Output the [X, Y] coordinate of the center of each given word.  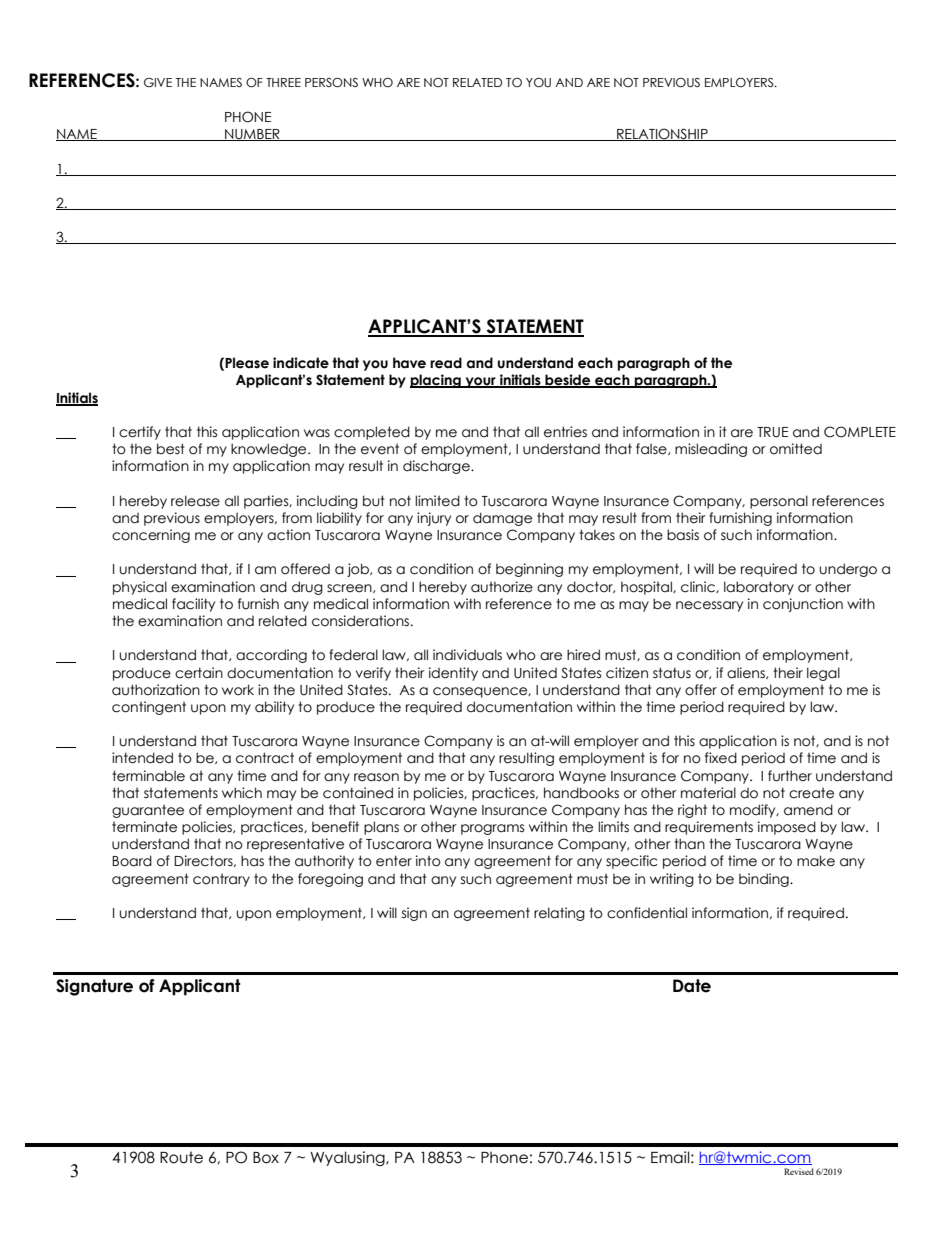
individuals [467, 655]
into [428, 861]
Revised [799, 1171]
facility [193, 605]
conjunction [803, 605]
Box [266, 1158]
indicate [301, 363]
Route [181, 1157]
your [480, 382]
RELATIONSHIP [662, 134]
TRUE [772, 432]
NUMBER [252, 135]
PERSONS [331, 83]
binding [765, 880]
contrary [221, 880]
